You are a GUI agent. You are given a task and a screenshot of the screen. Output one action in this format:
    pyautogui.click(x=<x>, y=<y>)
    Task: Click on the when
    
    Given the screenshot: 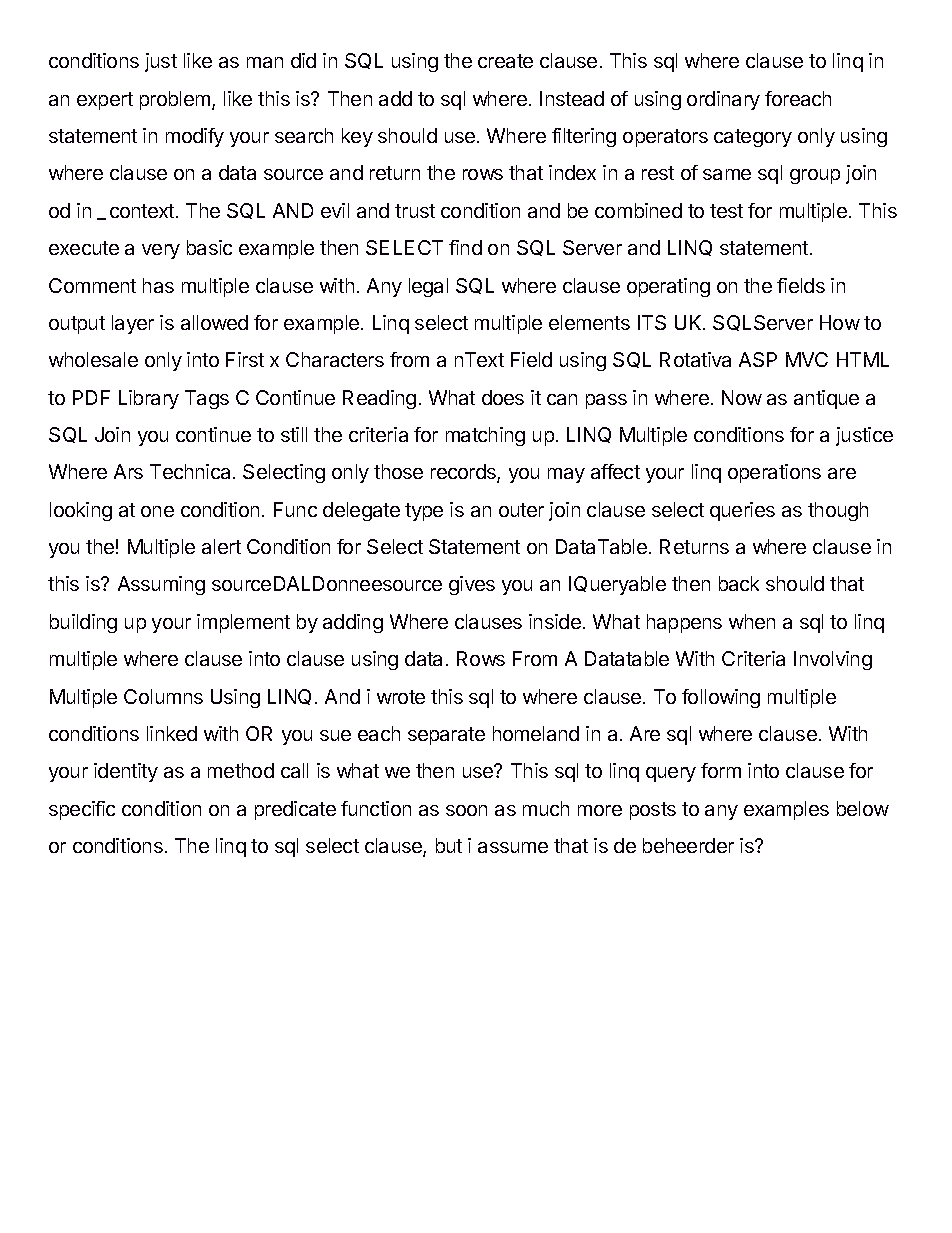 What is the action you would take?
    pyautogui.click(x=752, y=621)
